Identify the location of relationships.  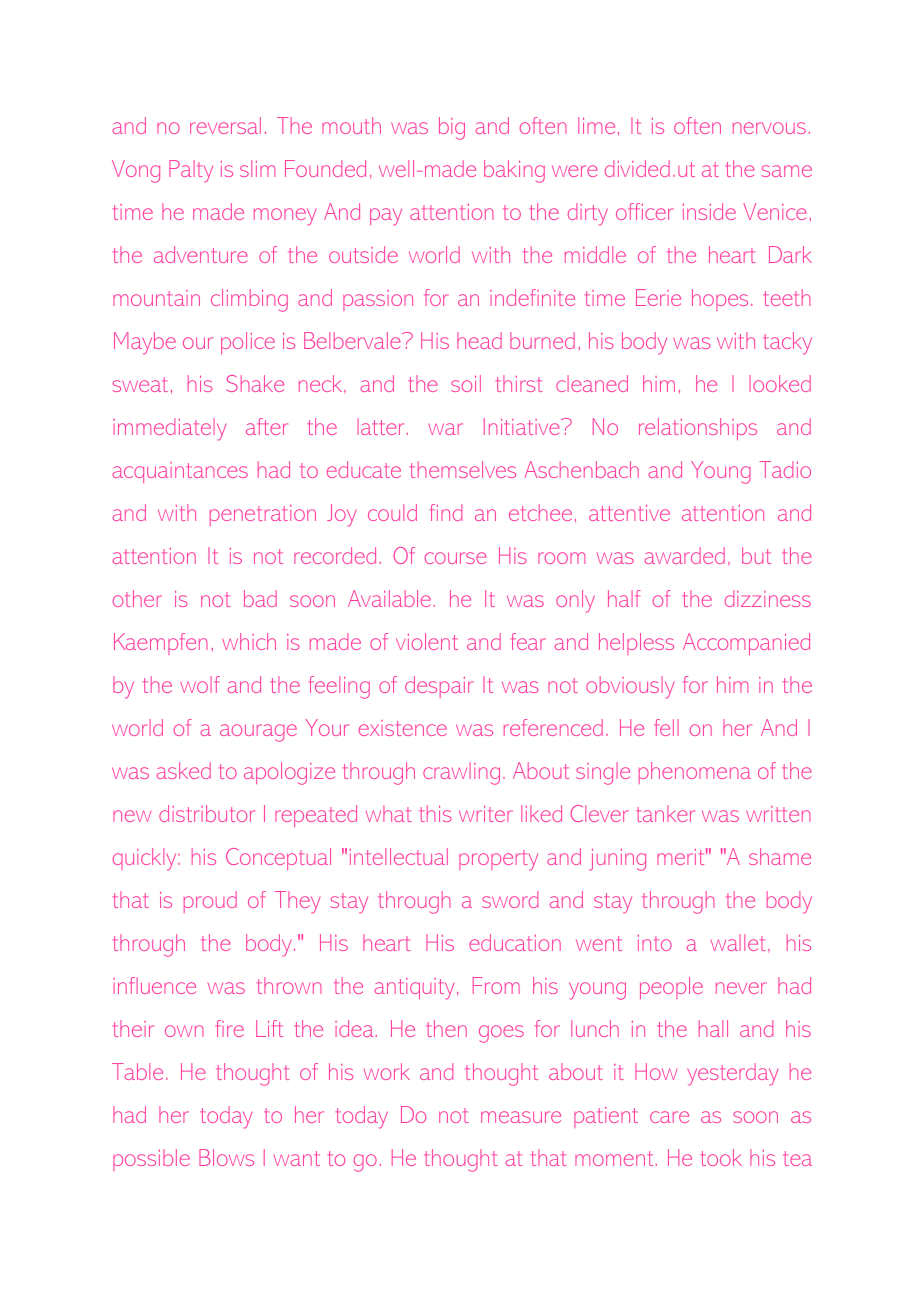
(698, 429).
